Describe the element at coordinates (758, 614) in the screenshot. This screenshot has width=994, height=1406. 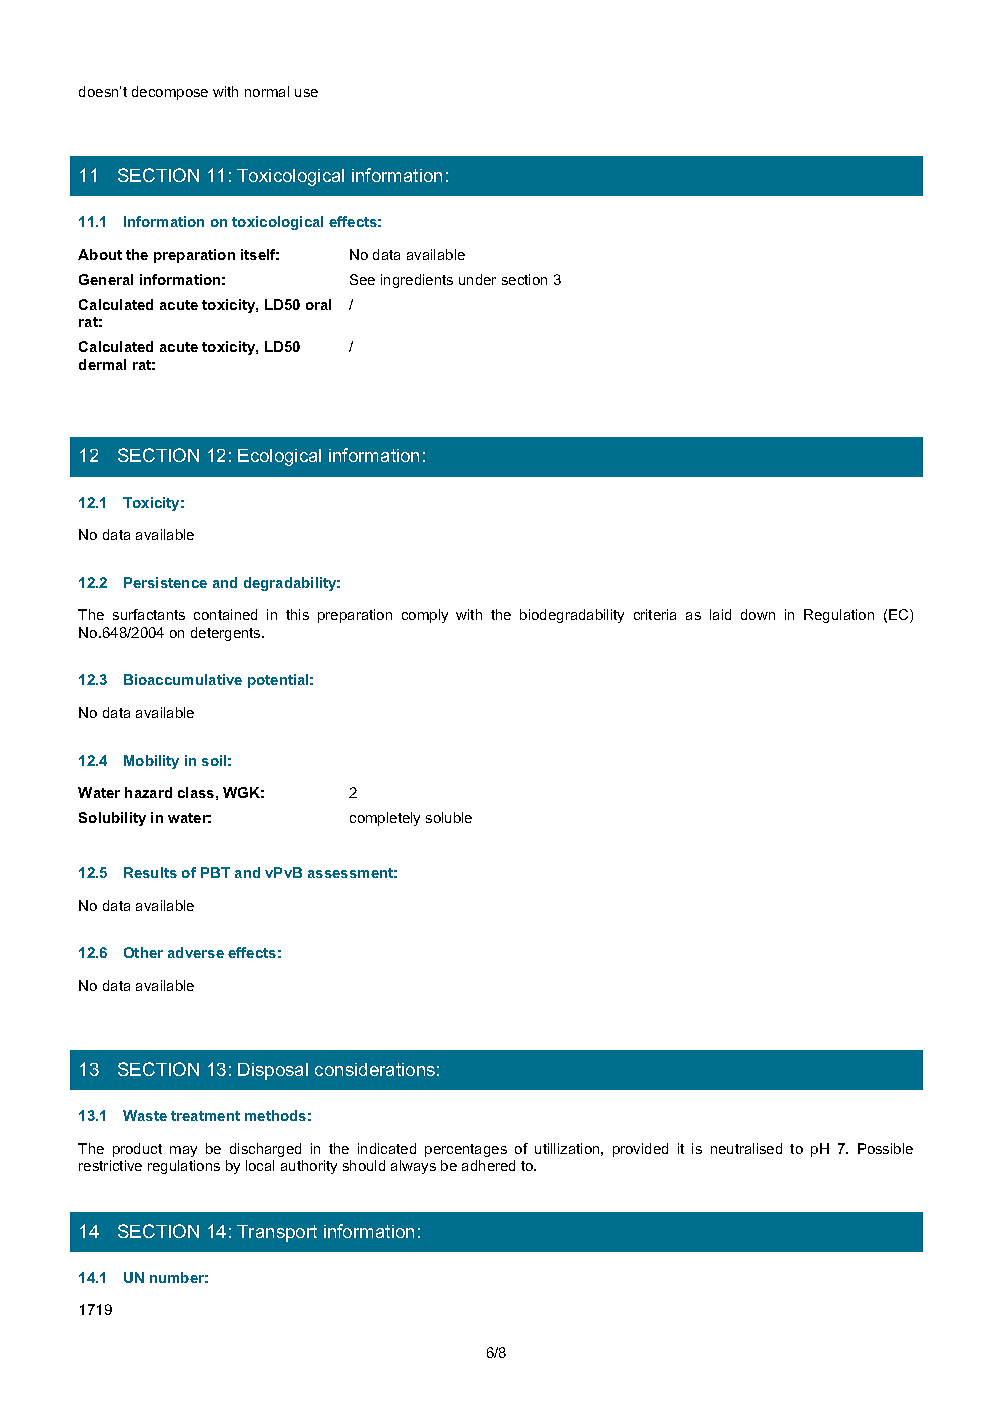
I see `down` at that location.
